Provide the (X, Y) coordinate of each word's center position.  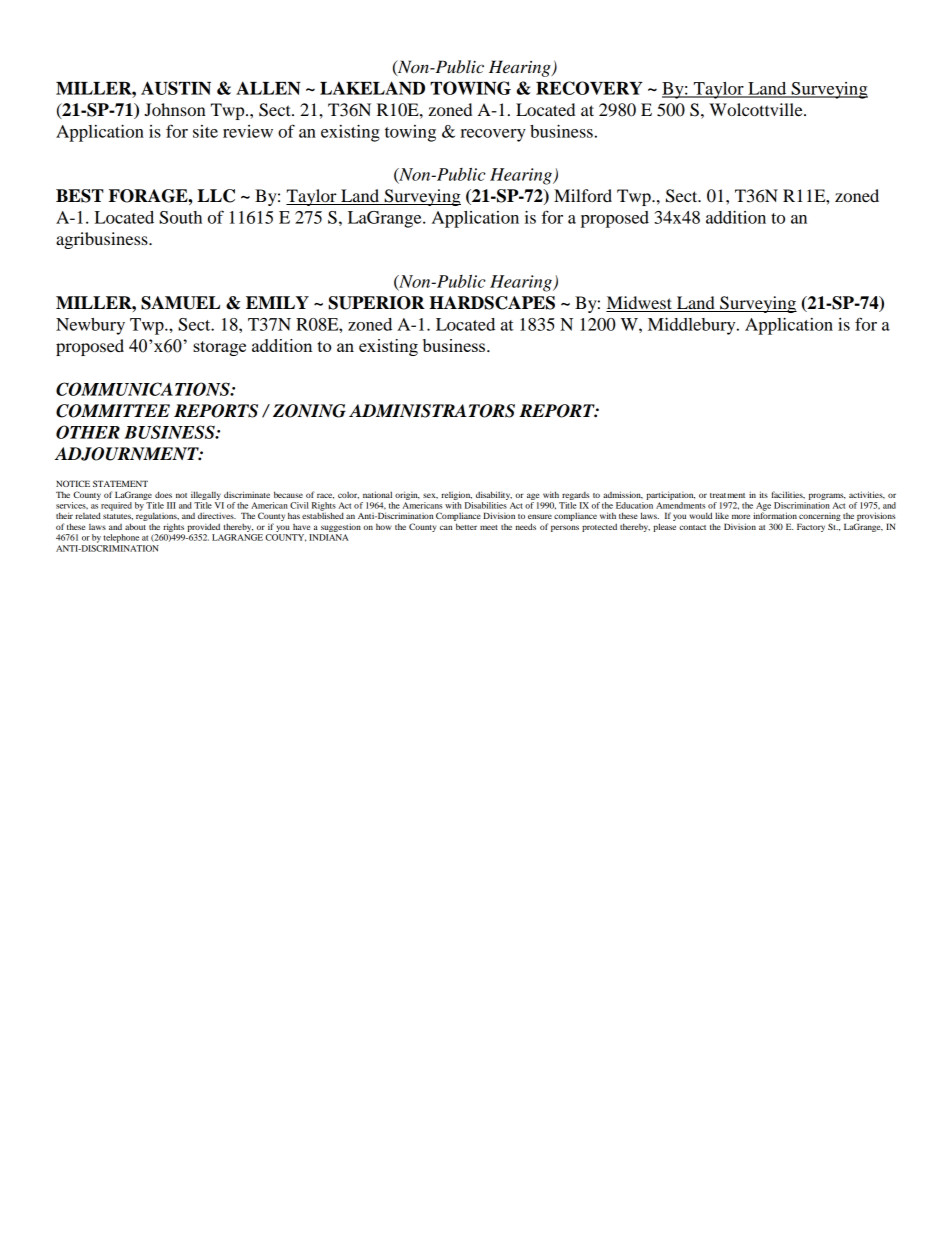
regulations (157, 517)
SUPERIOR (376, 303)
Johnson (175, 109)
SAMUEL (180, 303)
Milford (583, 195)
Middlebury (693, 326)
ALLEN (268, 88)
